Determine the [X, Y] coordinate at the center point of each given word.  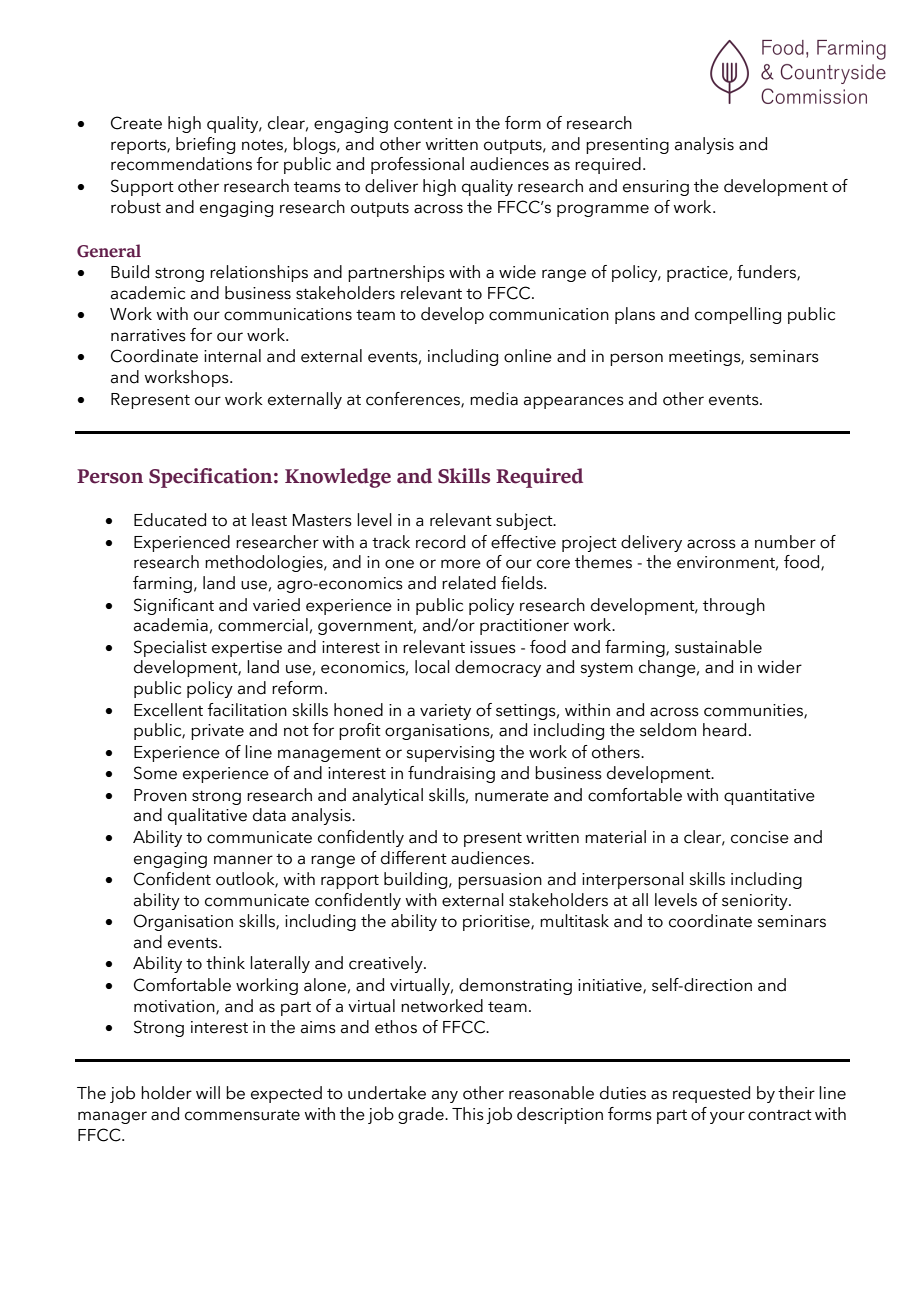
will [208, 1092]
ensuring [656, 188]
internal [232, 356]
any [445, 1096]
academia [171, 625]
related [469, 583]
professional [417, 165]
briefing [205, 145]
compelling [738, 315]
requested [711, 1094]
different [414, 858]
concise [760, 837]
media [494, 399]
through [734, 606]
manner [243, 860]
